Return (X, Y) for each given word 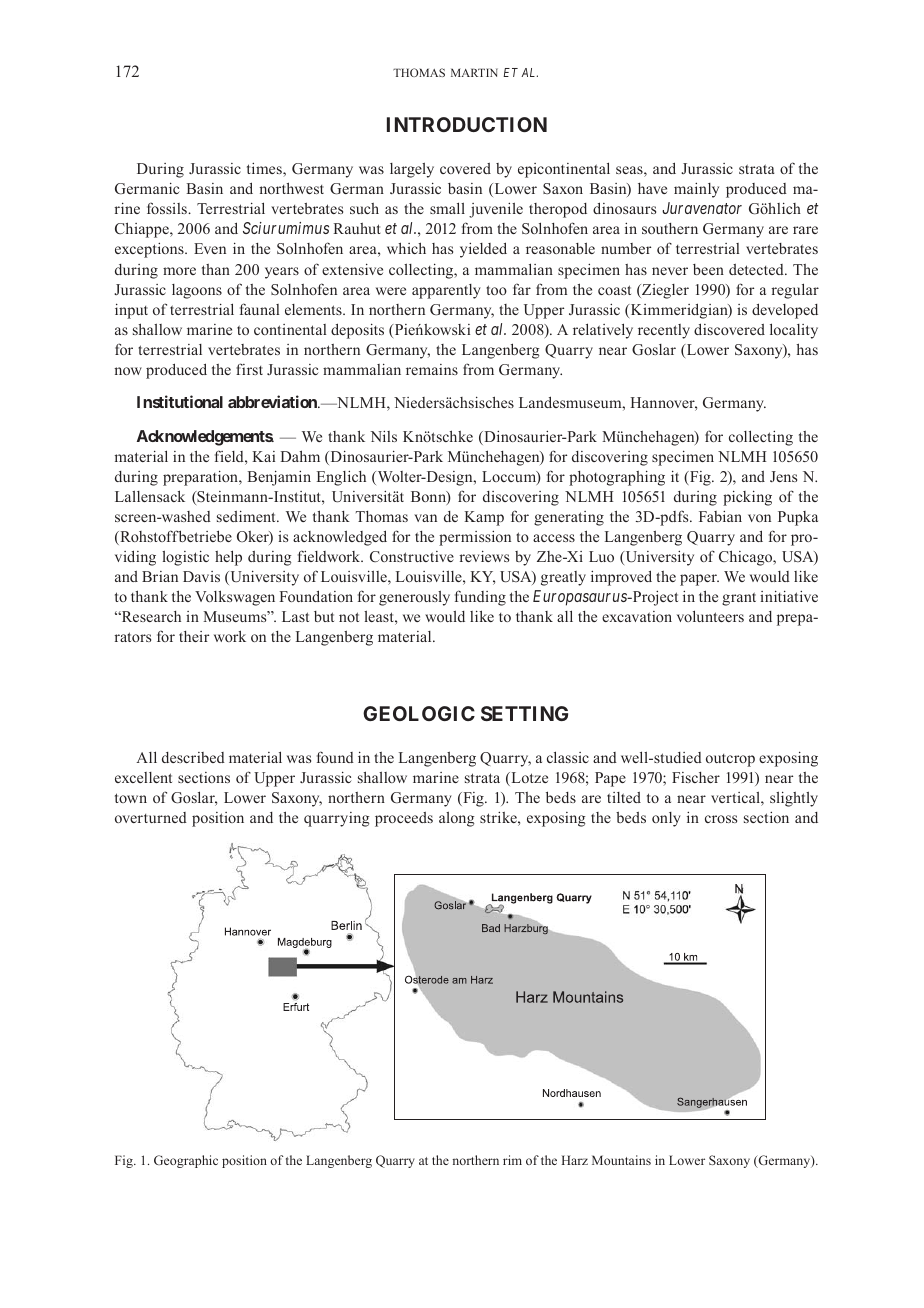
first (249, 369)
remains (432, 369)
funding (480, 598)
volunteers (710, 616)
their (194, 636)
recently (664, 331)
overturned (151, 817)
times (265, 168)
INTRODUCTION (467, 124)
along (457, 819)
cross (721, 819)
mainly (696, 190)
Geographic (186, 1161)
